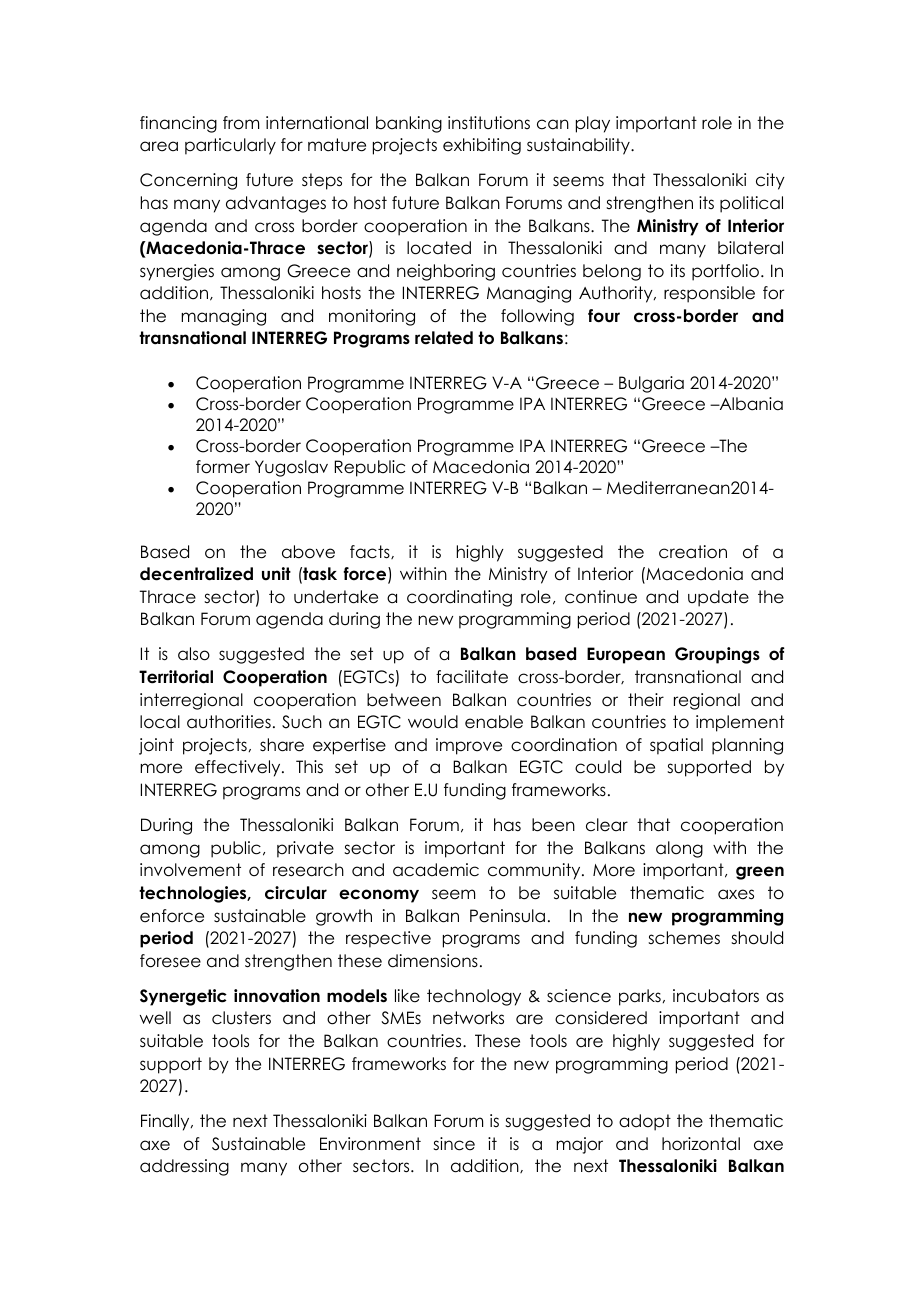  Describe the element at coordinates (469, 746) in the screenshot. I see `improve` at that location.
